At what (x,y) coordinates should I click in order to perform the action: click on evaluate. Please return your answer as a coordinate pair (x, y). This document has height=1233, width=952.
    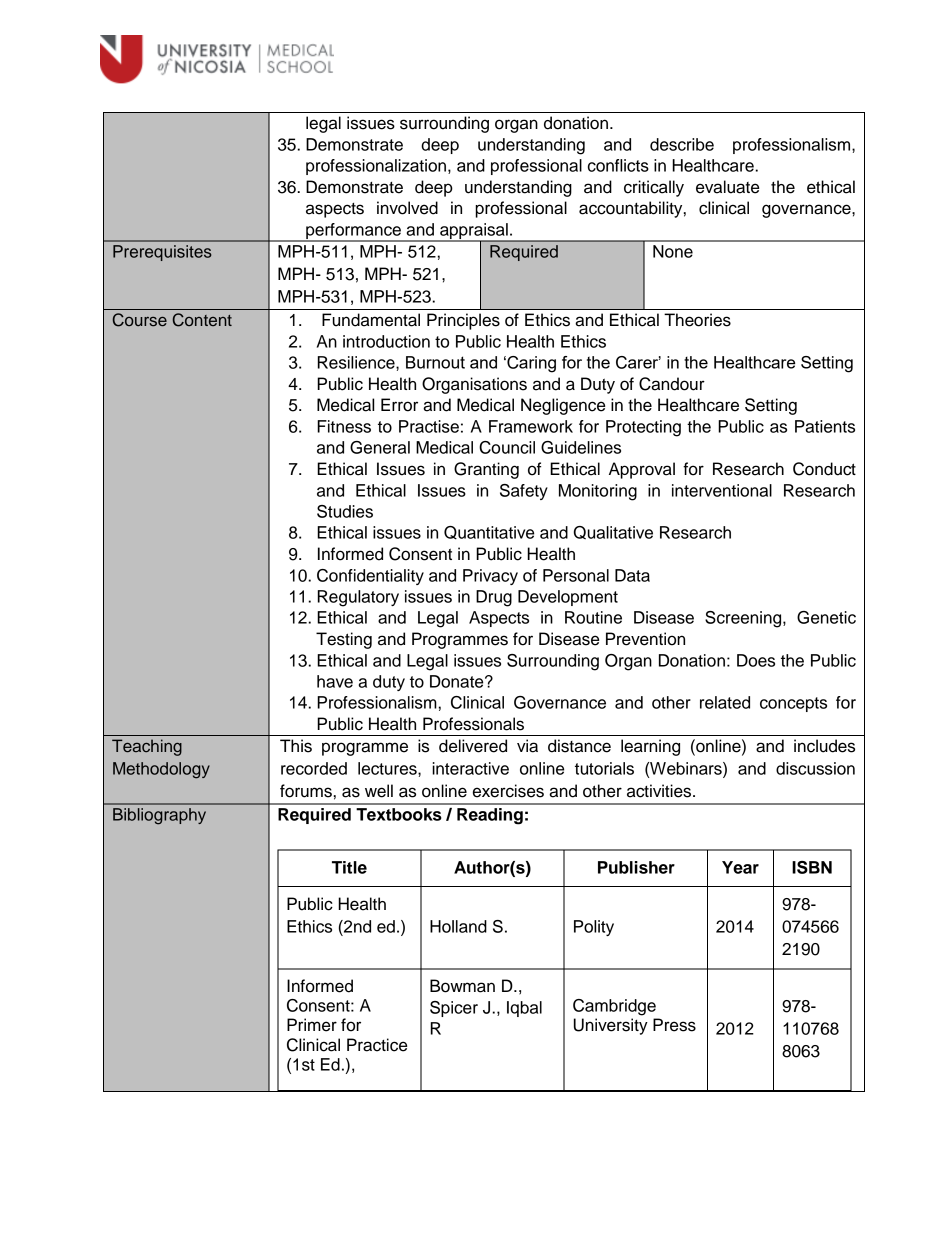
    Looking at the image, I should click on (727, 187).
